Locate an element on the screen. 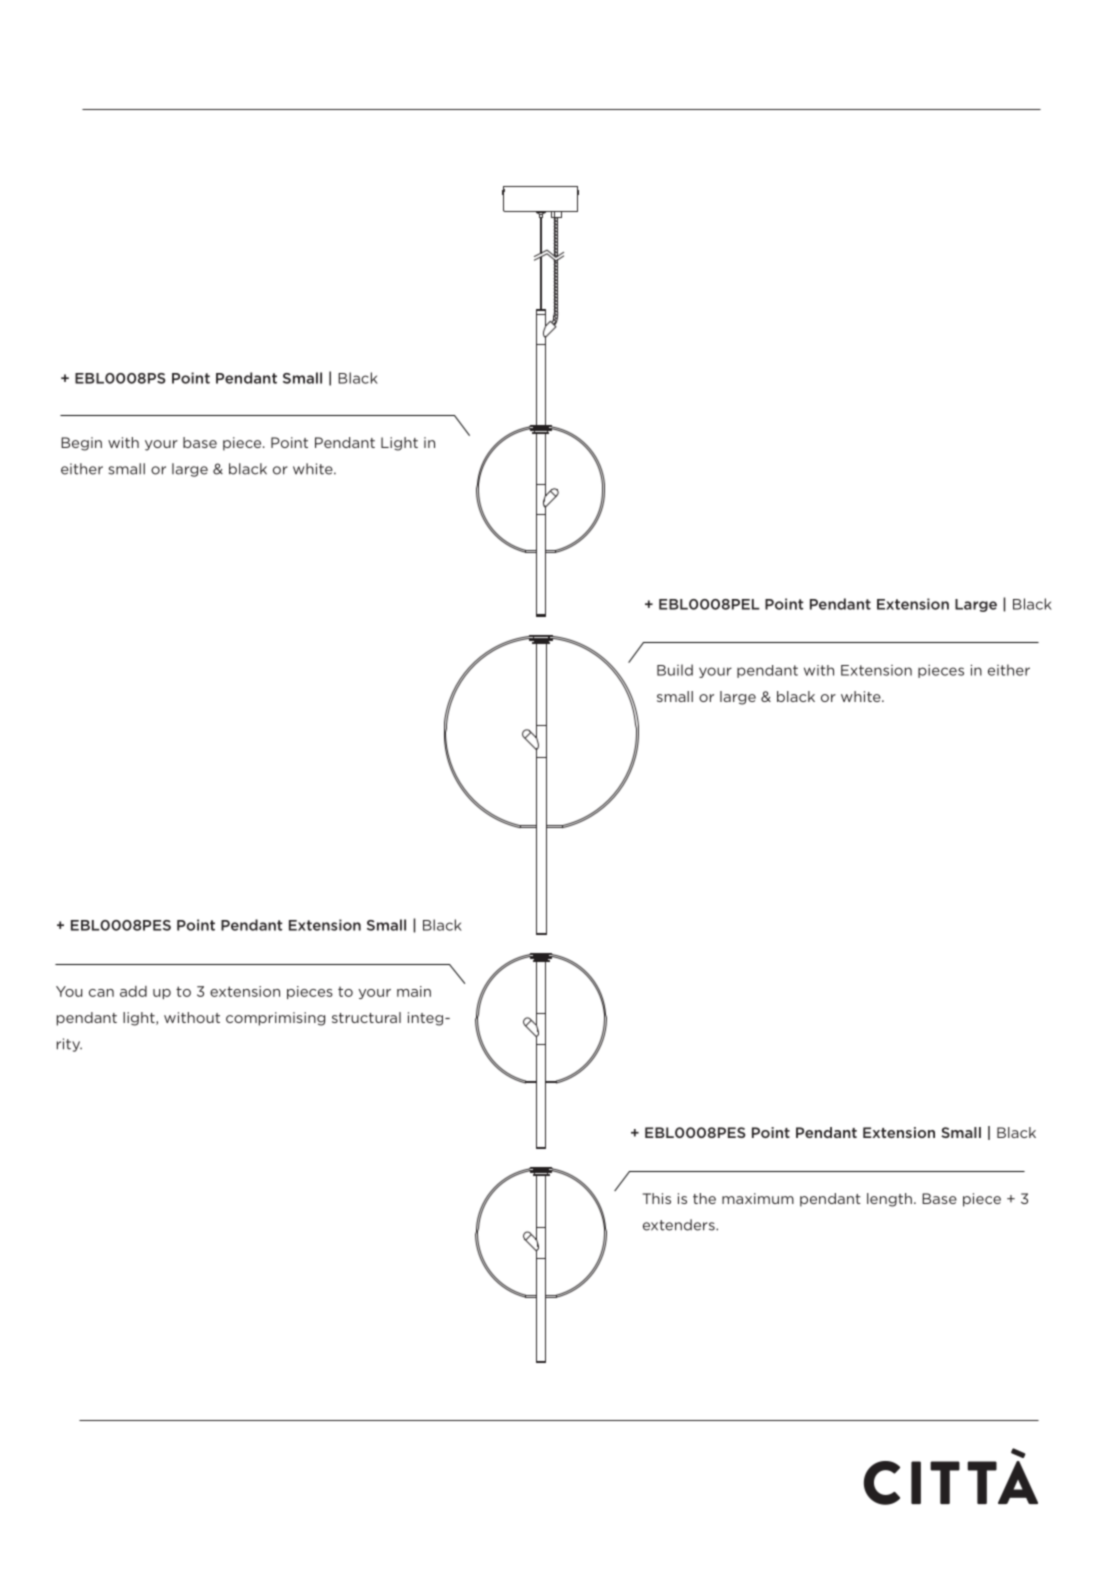  can is located at coordinates (101, 993).
